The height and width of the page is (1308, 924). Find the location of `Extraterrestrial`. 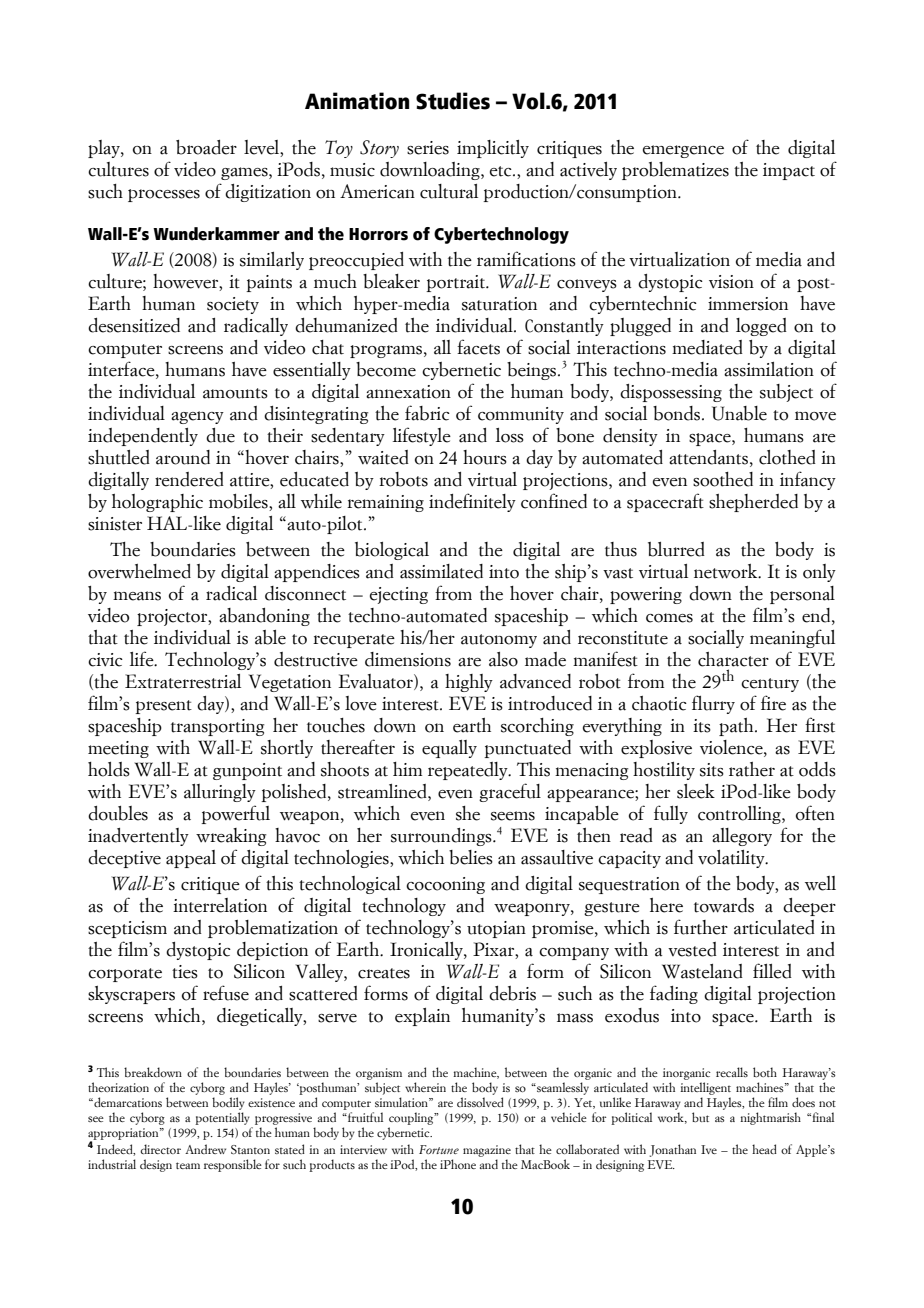

Extraterrestrial is located at coordinates (183, 681).
